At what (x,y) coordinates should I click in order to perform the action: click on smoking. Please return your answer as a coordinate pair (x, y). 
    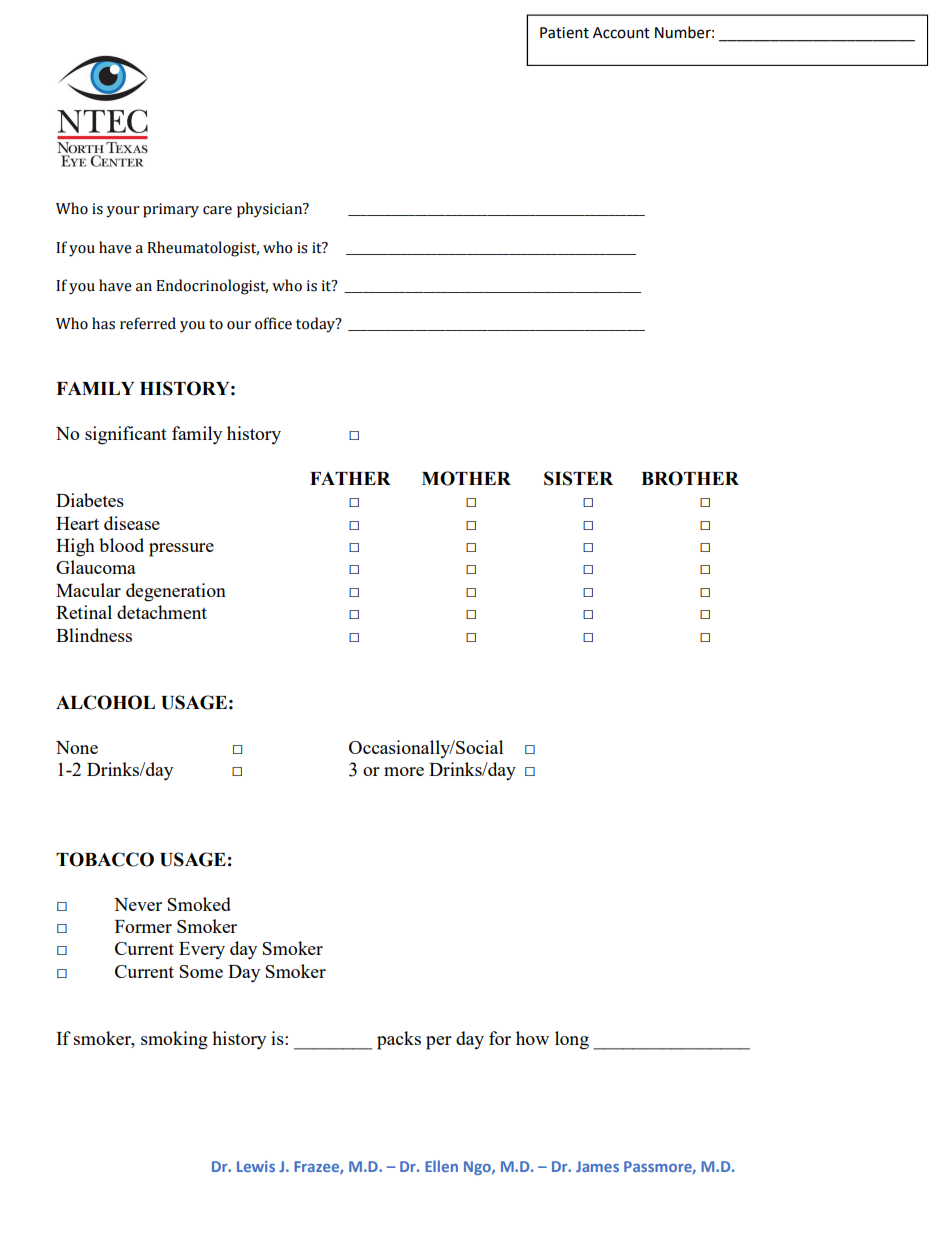
    Looking at the image, I should click on (174, 1040).
